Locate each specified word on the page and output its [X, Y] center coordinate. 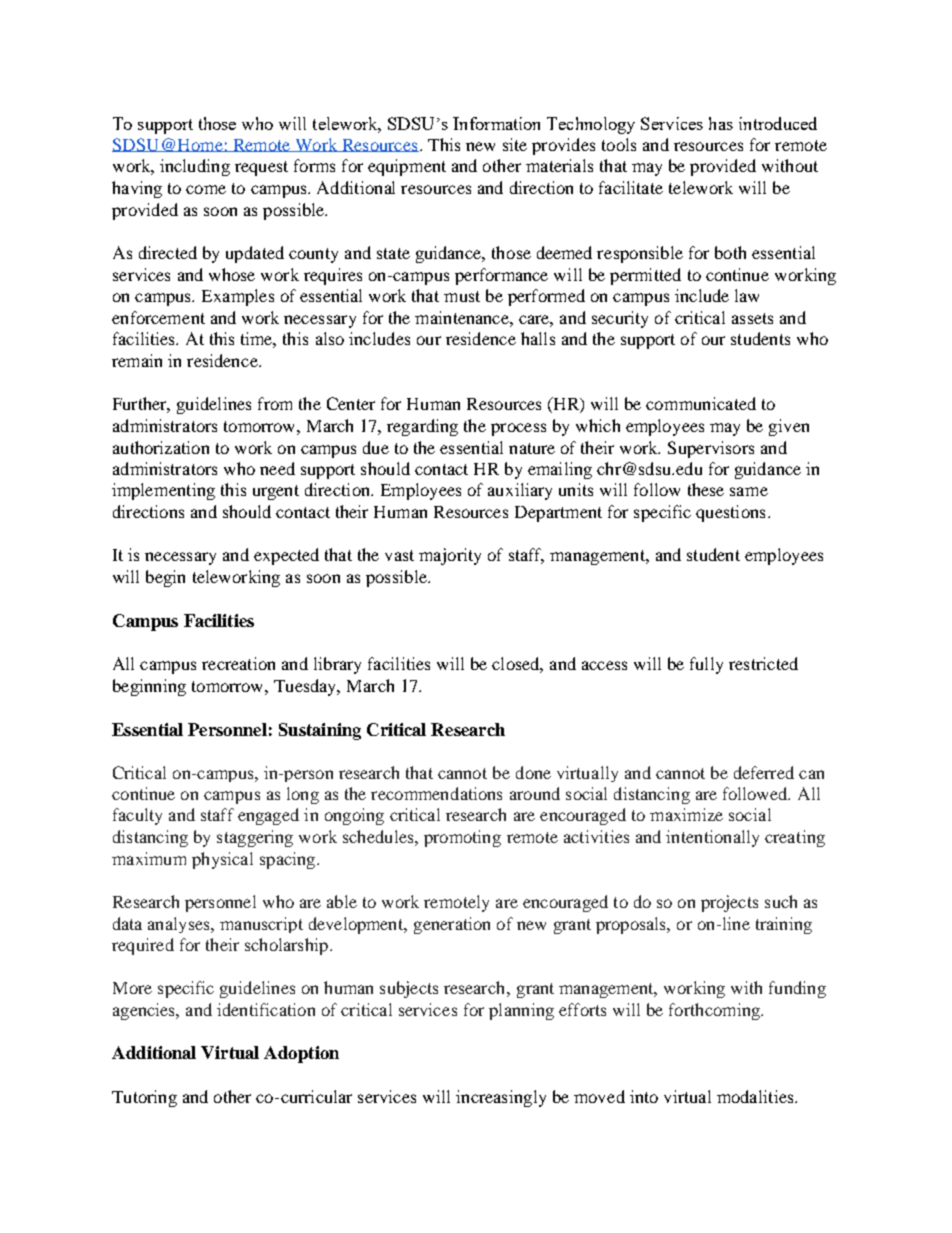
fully [706, 665]
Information [496, 123]
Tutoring [144, 1098]
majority [450, 556]
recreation [238, 663]
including [195, 167]
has [721, 123]
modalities [756, 1096]
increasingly [501, 1098]
